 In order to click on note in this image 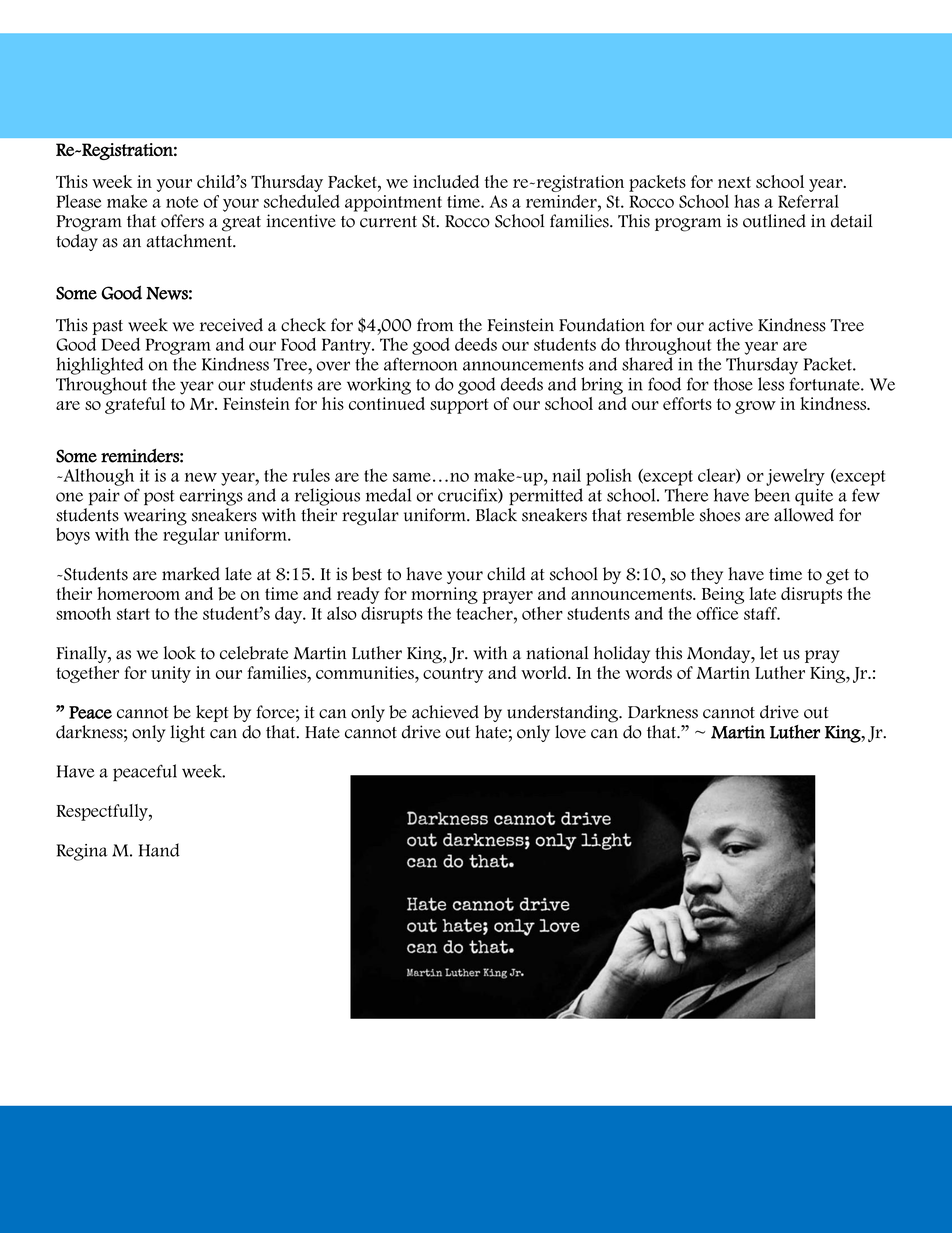, I will do `click(182, 202)`.
